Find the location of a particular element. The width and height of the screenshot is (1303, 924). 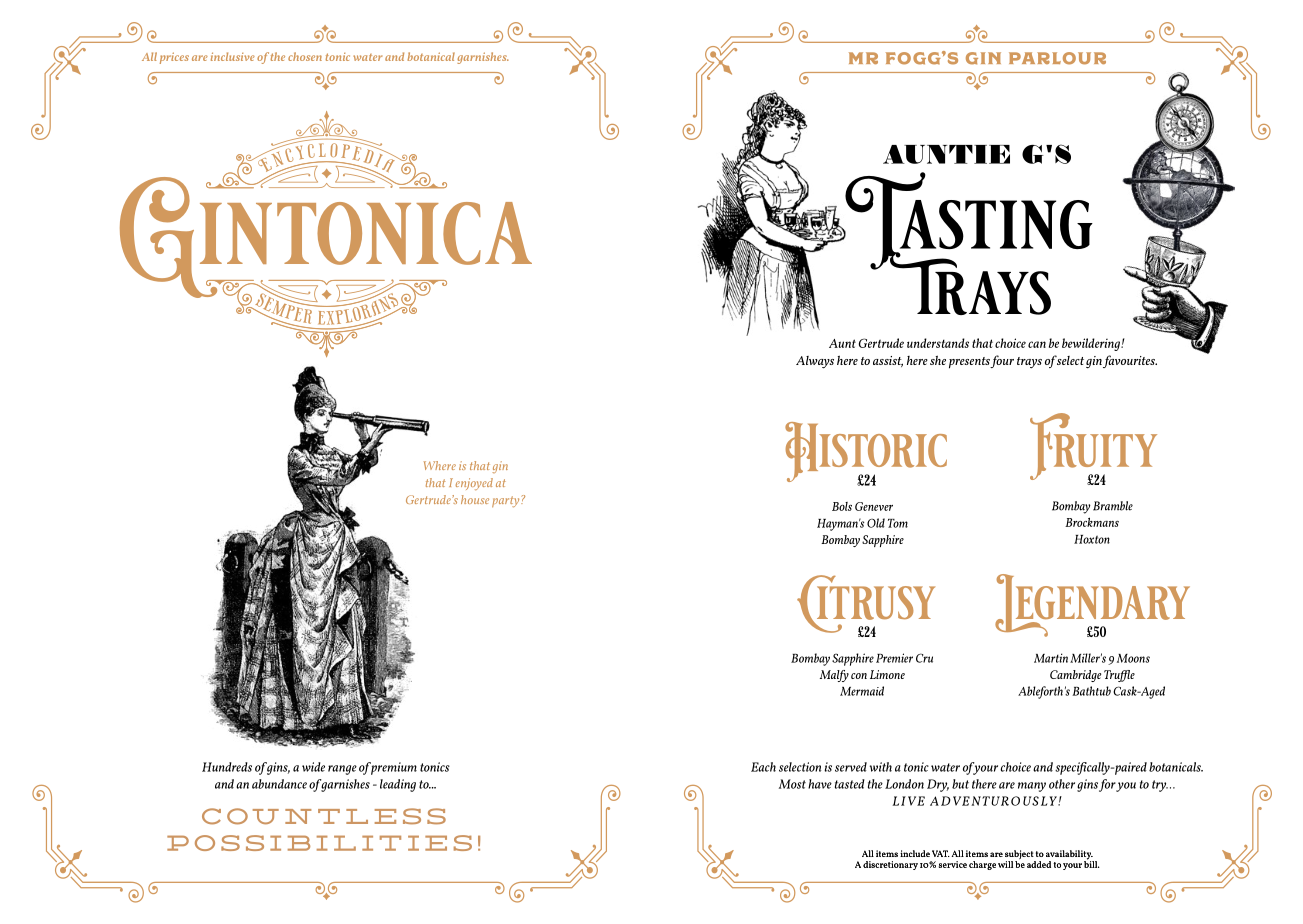

Historic is located at coordinates (866, 453).
